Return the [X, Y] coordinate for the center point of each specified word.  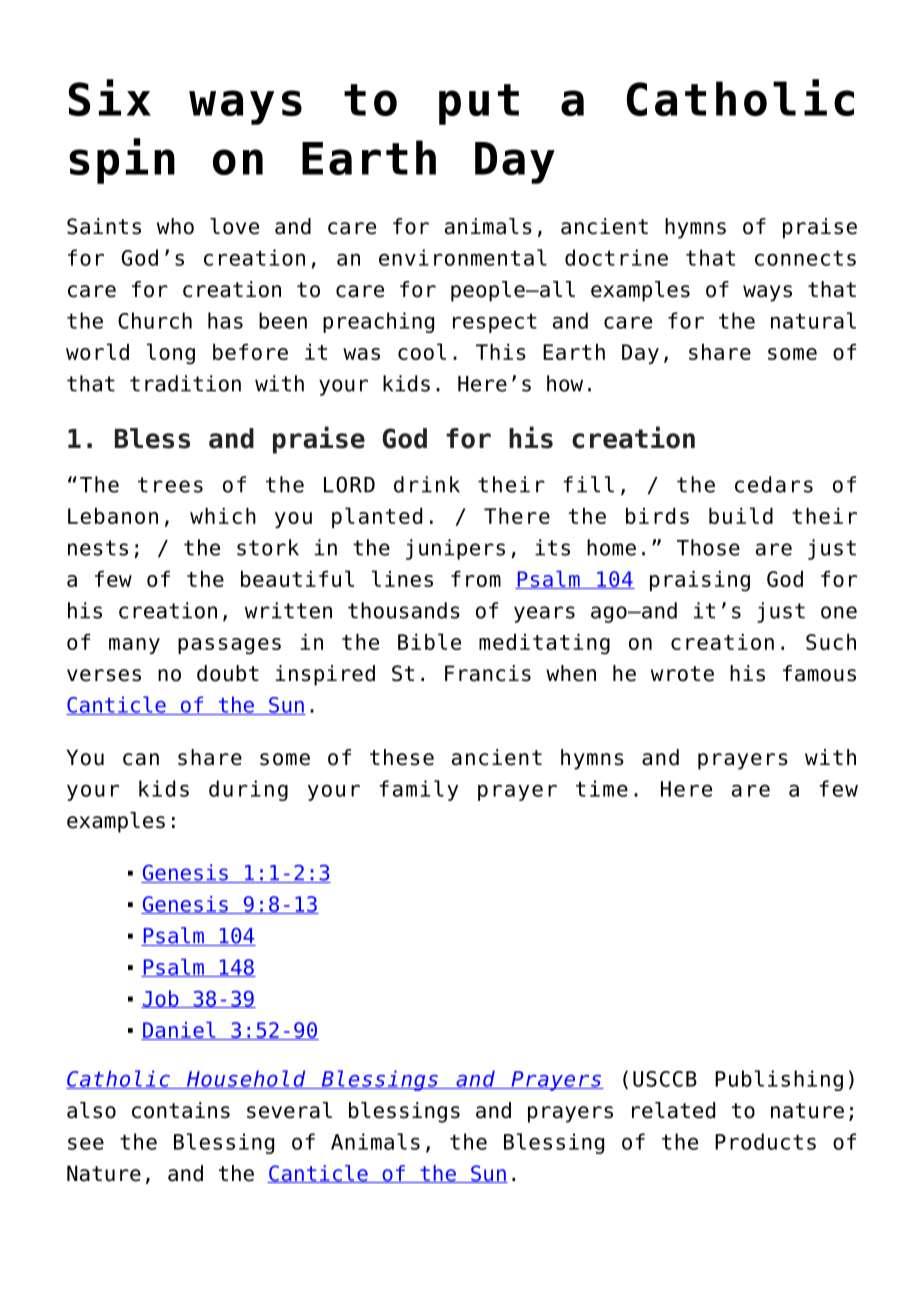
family [418, 790]
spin [122, 161]
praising [700, 581]
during [248, 790]
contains [181, 1110]
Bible [429, 641]
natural [813, 320]
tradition [185, 383]
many [134, 646]
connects [805, 258]
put [479, 104]
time [602, 788]
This [501, 352]
